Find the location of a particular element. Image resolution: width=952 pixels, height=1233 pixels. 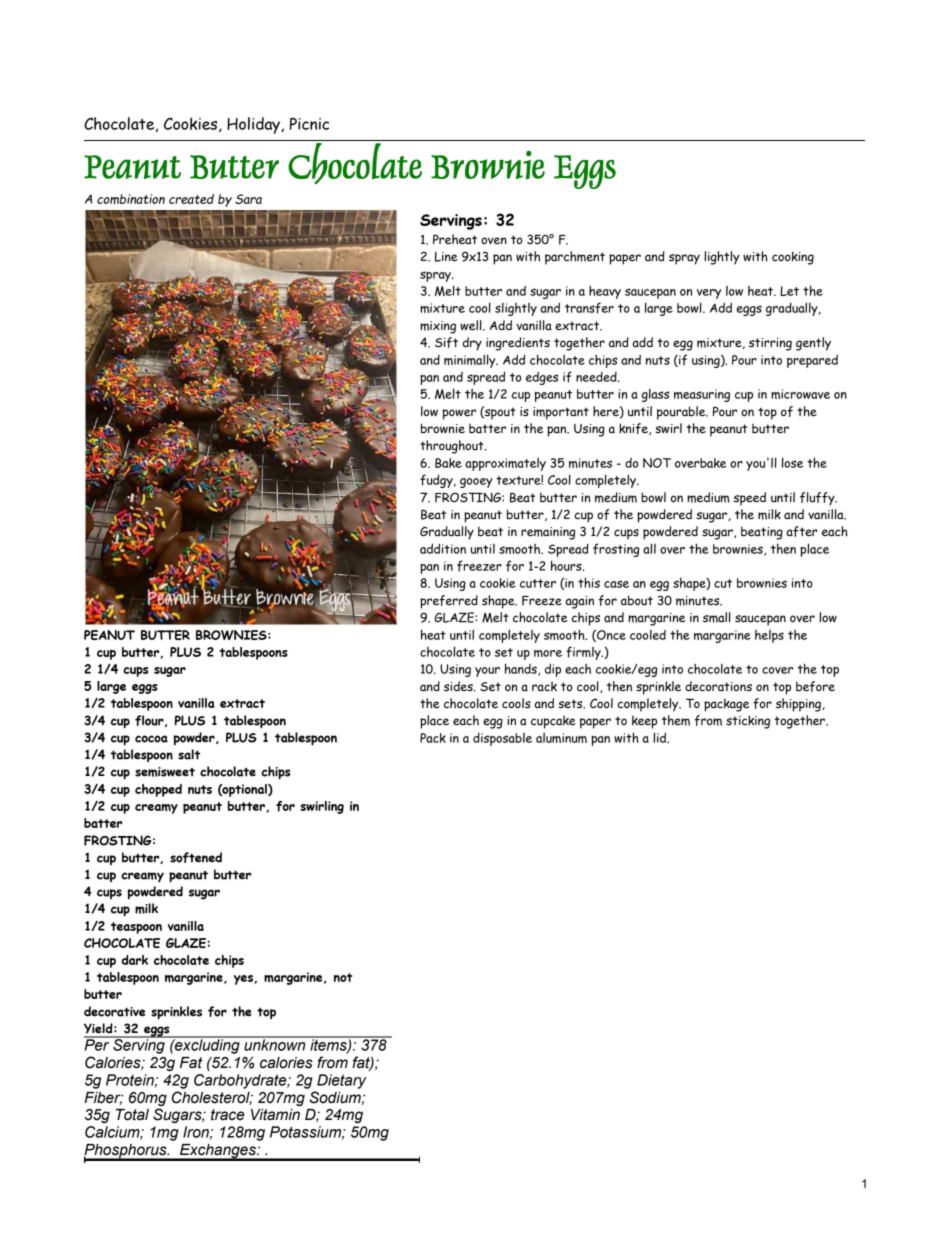

disposable is located at coordinates (502, 739).
